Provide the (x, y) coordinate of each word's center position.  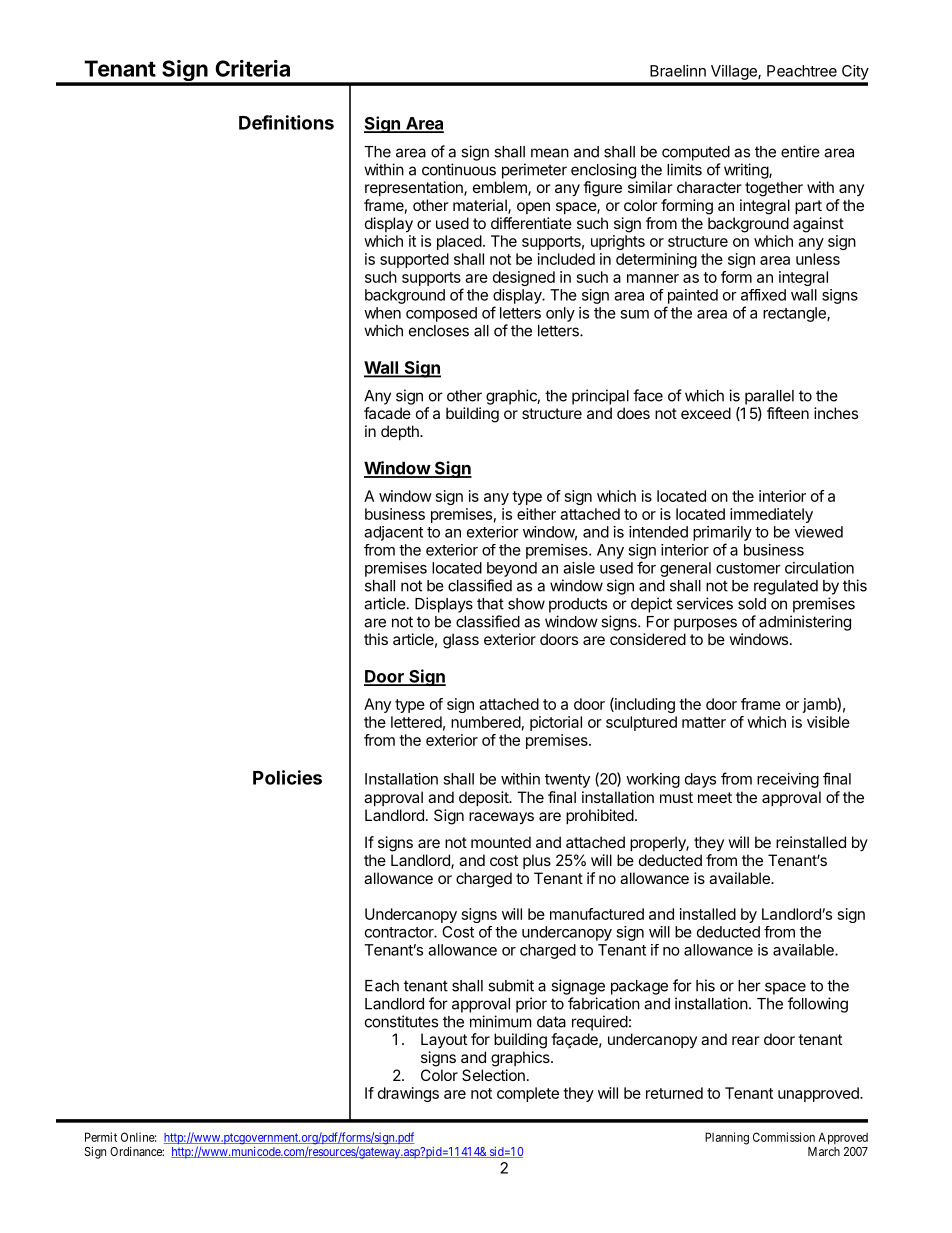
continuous (459, 169)
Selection (493, 1075)
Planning (727, 1138)
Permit (101, 1137)
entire (800, 151)
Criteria (252, 68)
